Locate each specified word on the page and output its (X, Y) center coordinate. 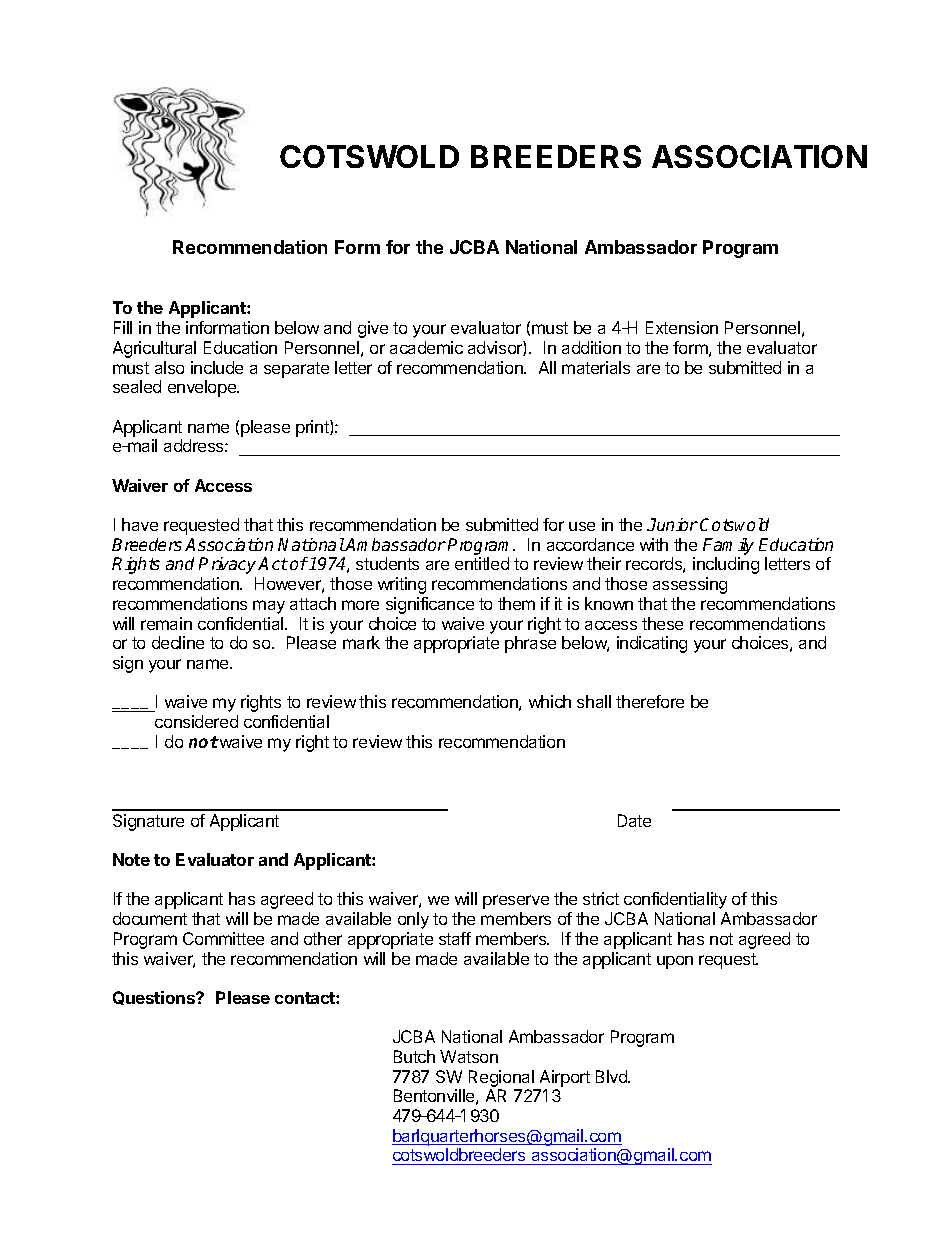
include (217, 367)
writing (402, 585)
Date (634, 820)
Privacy (229, 565)
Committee (223, 938)
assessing (690, 585)
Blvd (612, 1076)
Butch (414, 1056)
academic (426, 347)
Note (131, 859)
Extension (682, 327)
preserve (516, 902)
